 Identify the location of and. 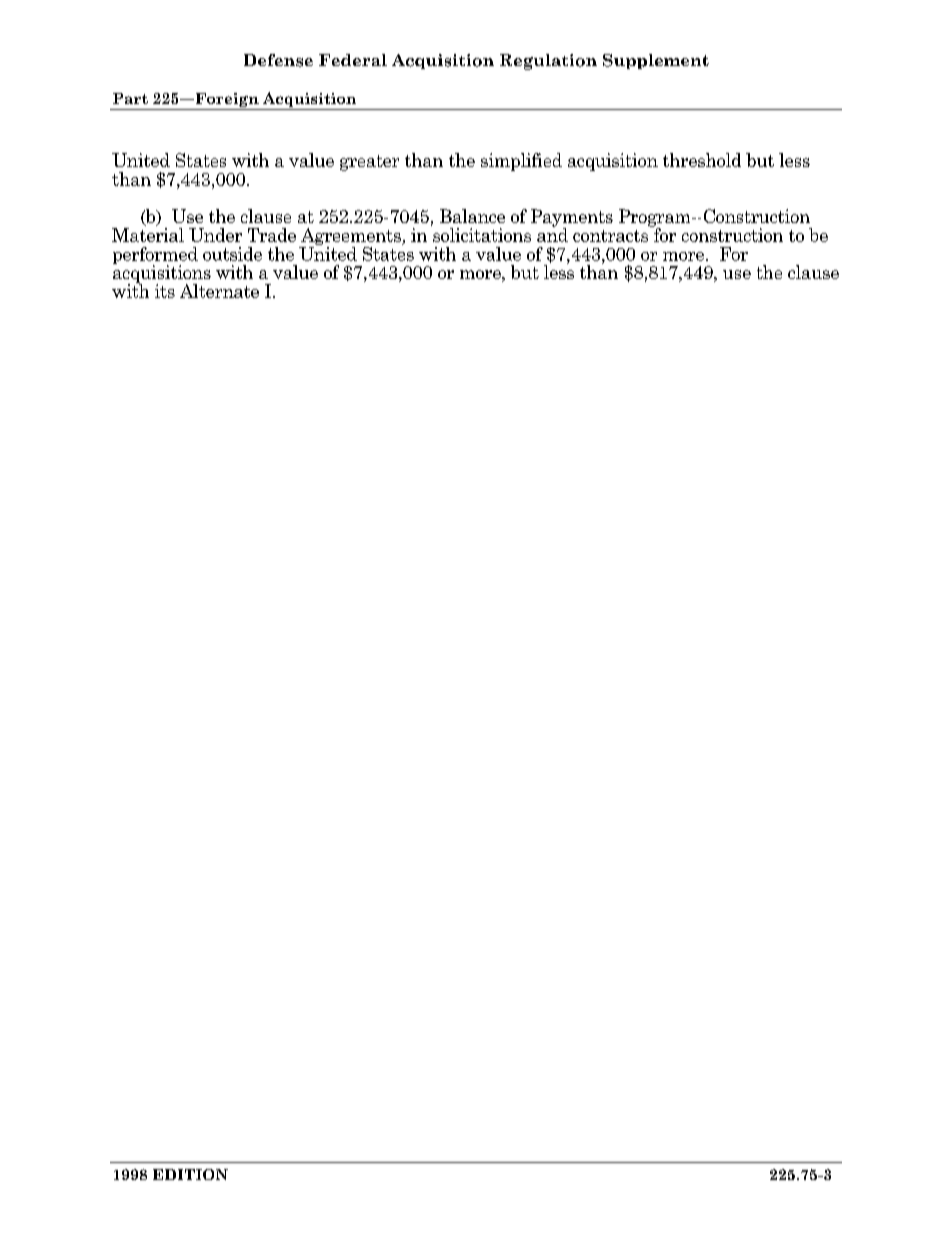
(552, 234).
